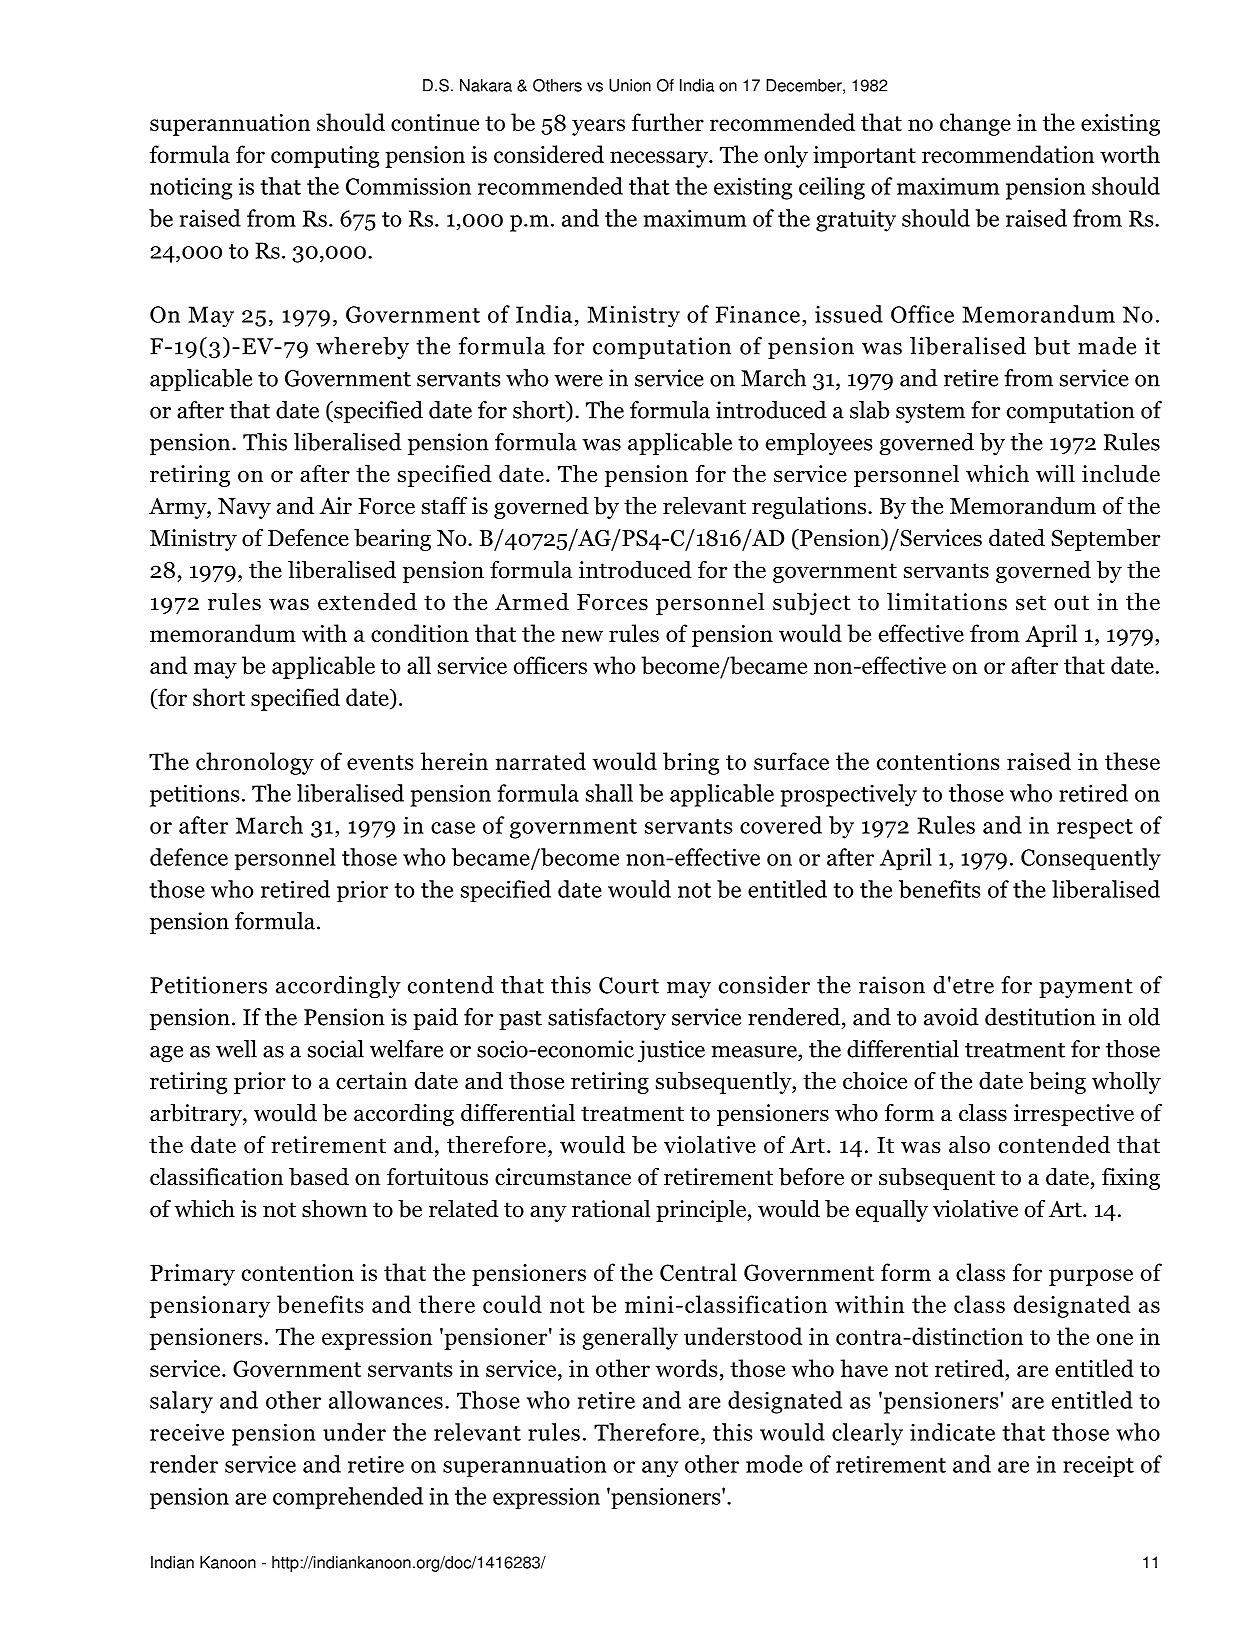 The height and width of the screenshot is (1643, 1235). Describe the element at coordinates (325, 157) in the screenshot. I see `computing` at that location.
